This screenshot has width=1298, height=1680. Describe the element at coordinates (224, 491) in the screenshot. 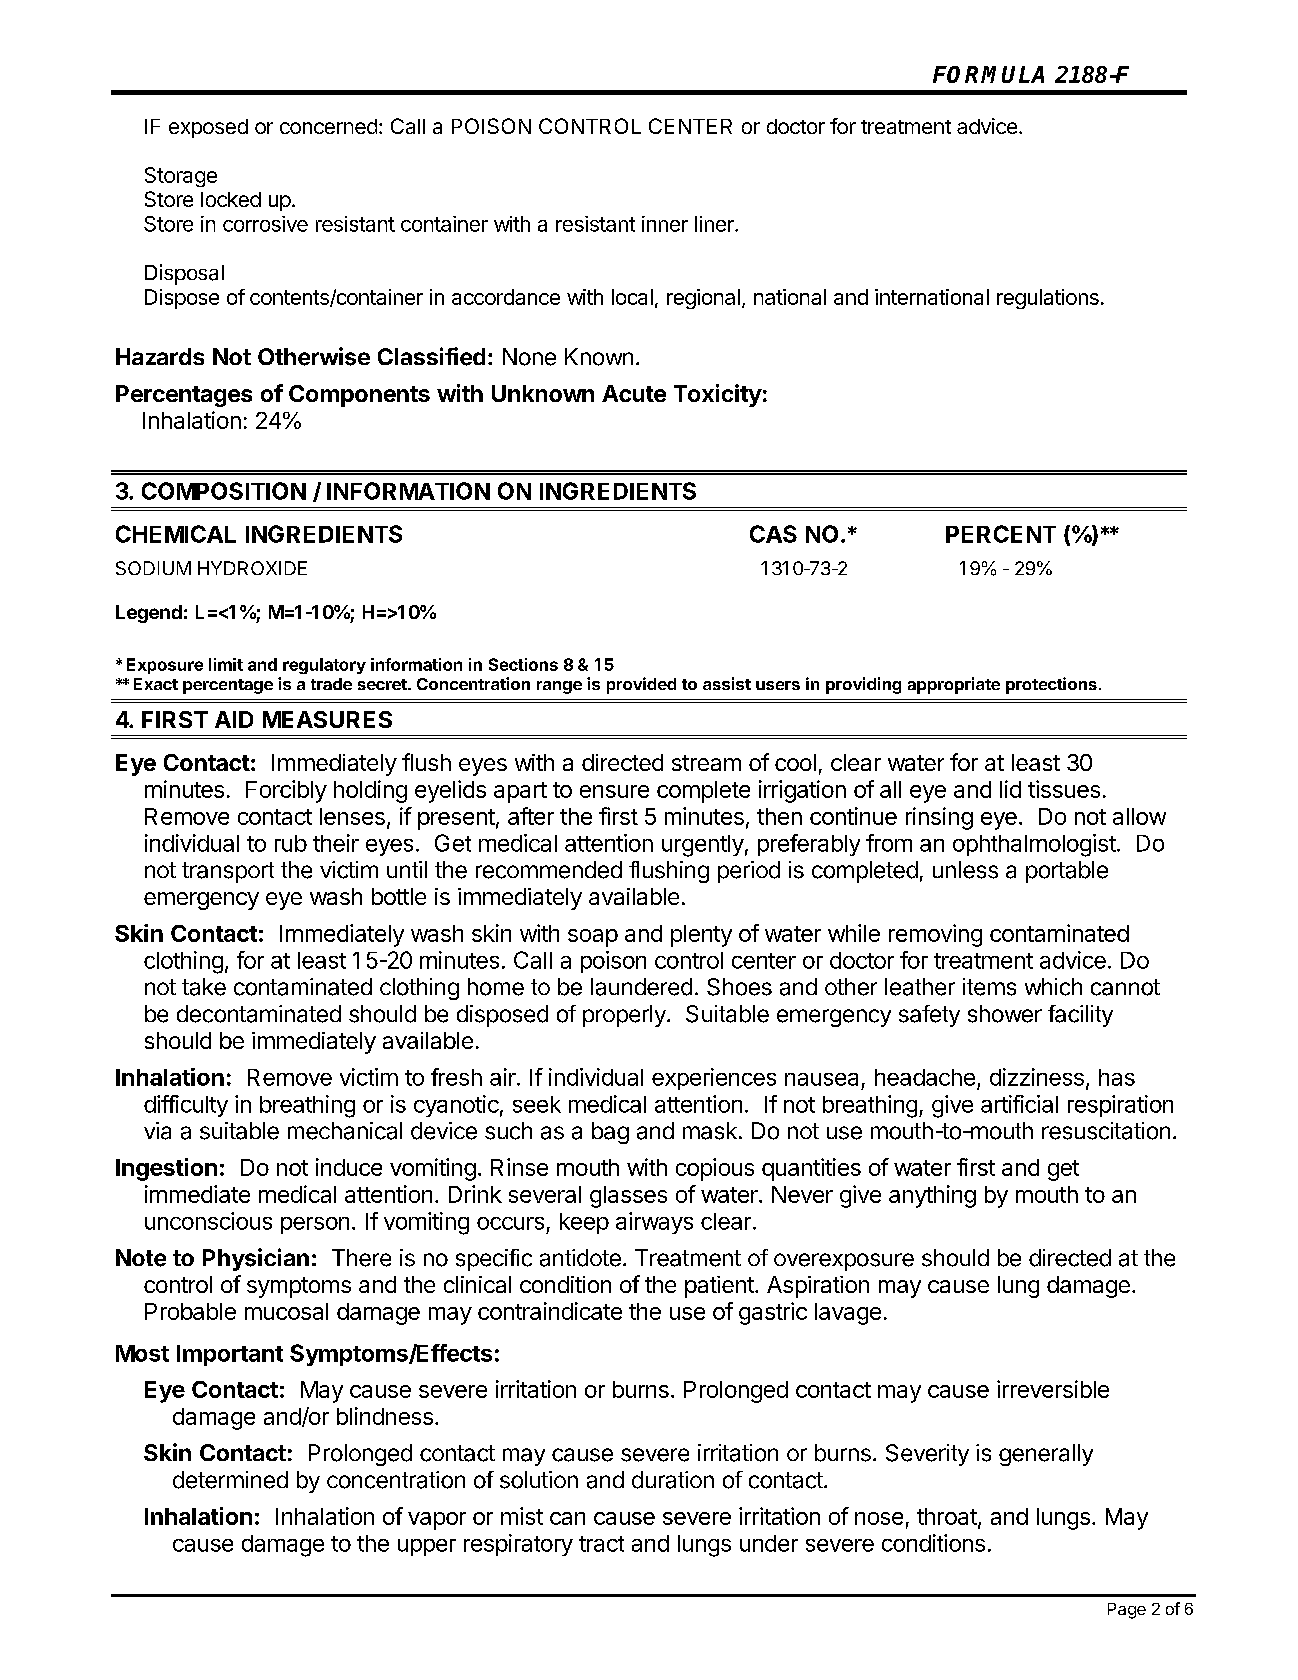

I see `COMPOSITION` at that location.
